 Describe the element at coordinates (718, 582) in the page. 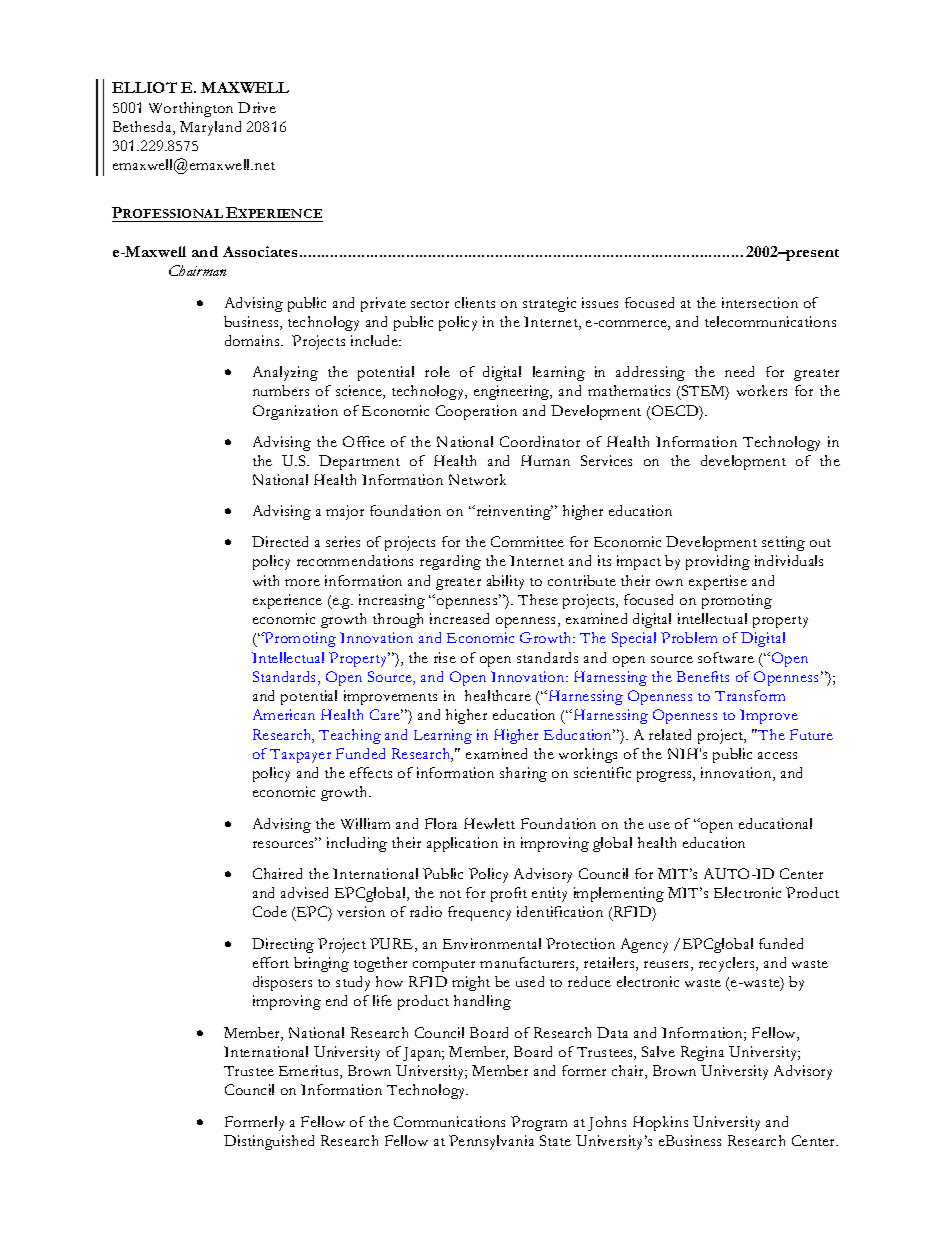

I see `expertise` at that location.
